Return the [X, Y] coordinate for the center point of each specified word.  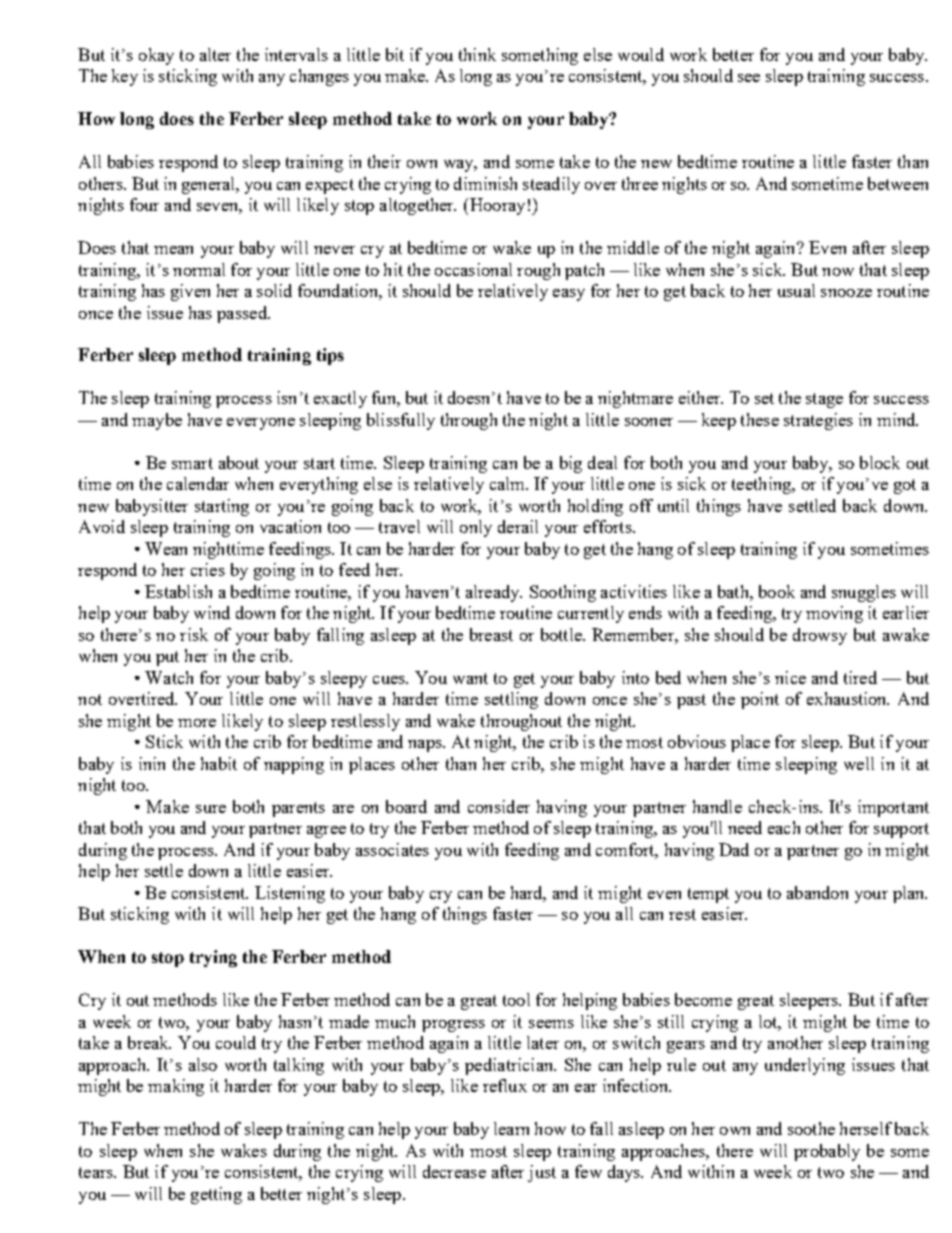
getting [216, 1195]
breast [491, 634]
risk [194, 634]
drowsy [820, 636]
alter [215, 54]
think [477, 54]
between [898, 183]
